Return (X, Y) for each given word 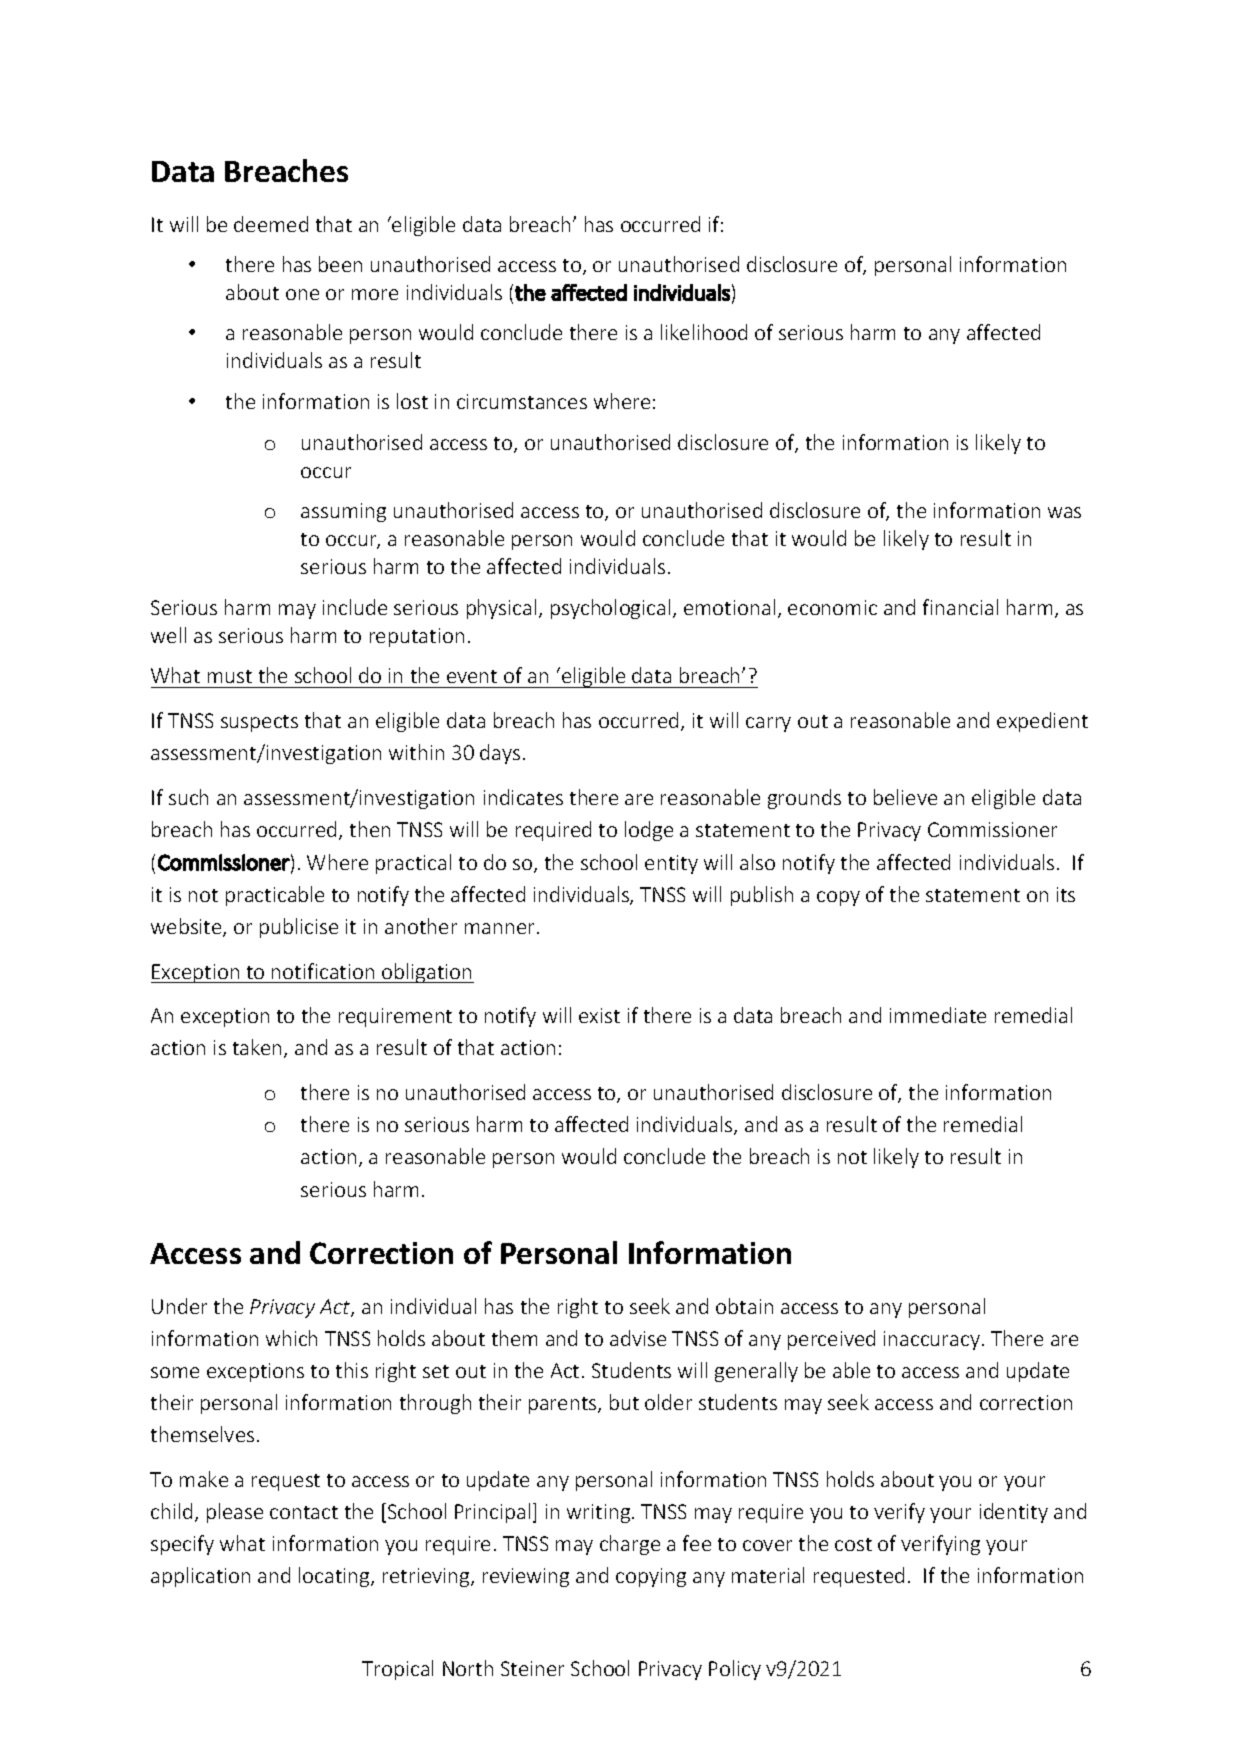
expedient (1042, 722)
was (1064, 512)
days (500, 754)
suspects (259, 723)
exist (599, 1015)
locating (335, 1577)
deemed (271, 224)
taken (257, 1047)
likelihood (704, 332)
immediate (938, 1015)
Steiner (532, 1668)
